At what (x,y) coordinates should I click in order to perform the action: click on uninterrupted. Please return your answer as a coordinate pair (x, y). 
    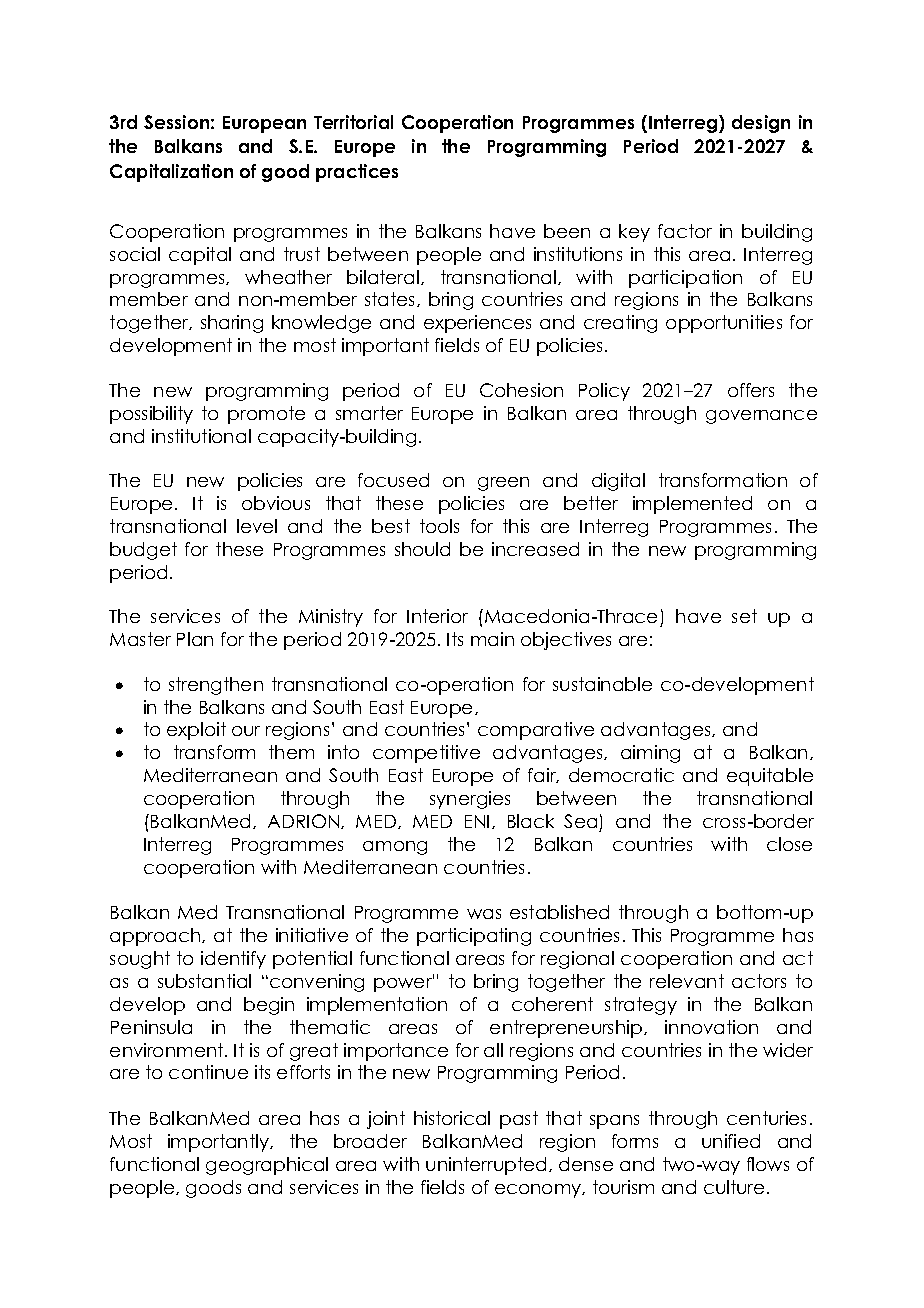
    Looking at the image, I should click on (486, 1166).
